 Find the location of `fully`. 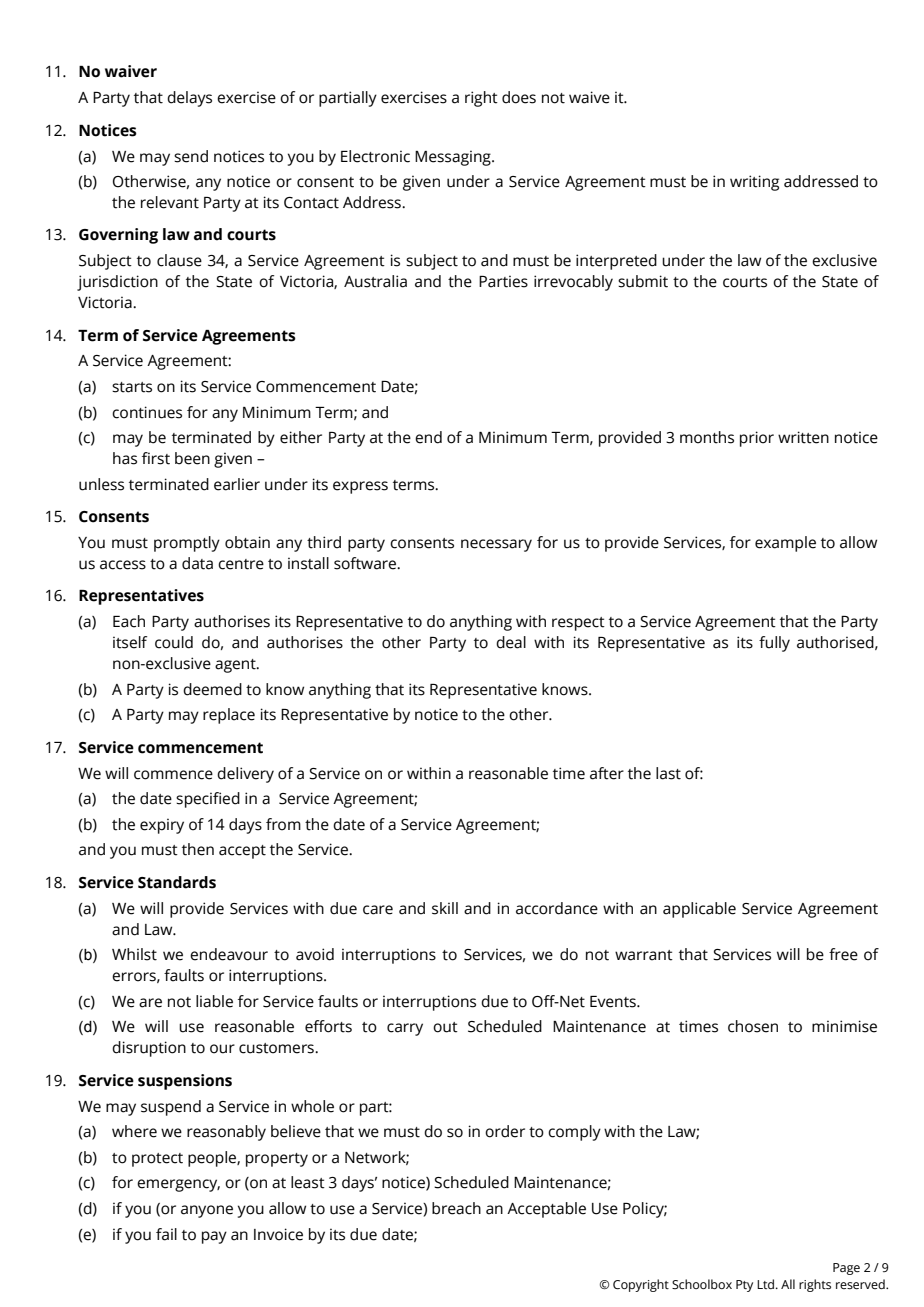

fully is located at coordinates (774, 644).
